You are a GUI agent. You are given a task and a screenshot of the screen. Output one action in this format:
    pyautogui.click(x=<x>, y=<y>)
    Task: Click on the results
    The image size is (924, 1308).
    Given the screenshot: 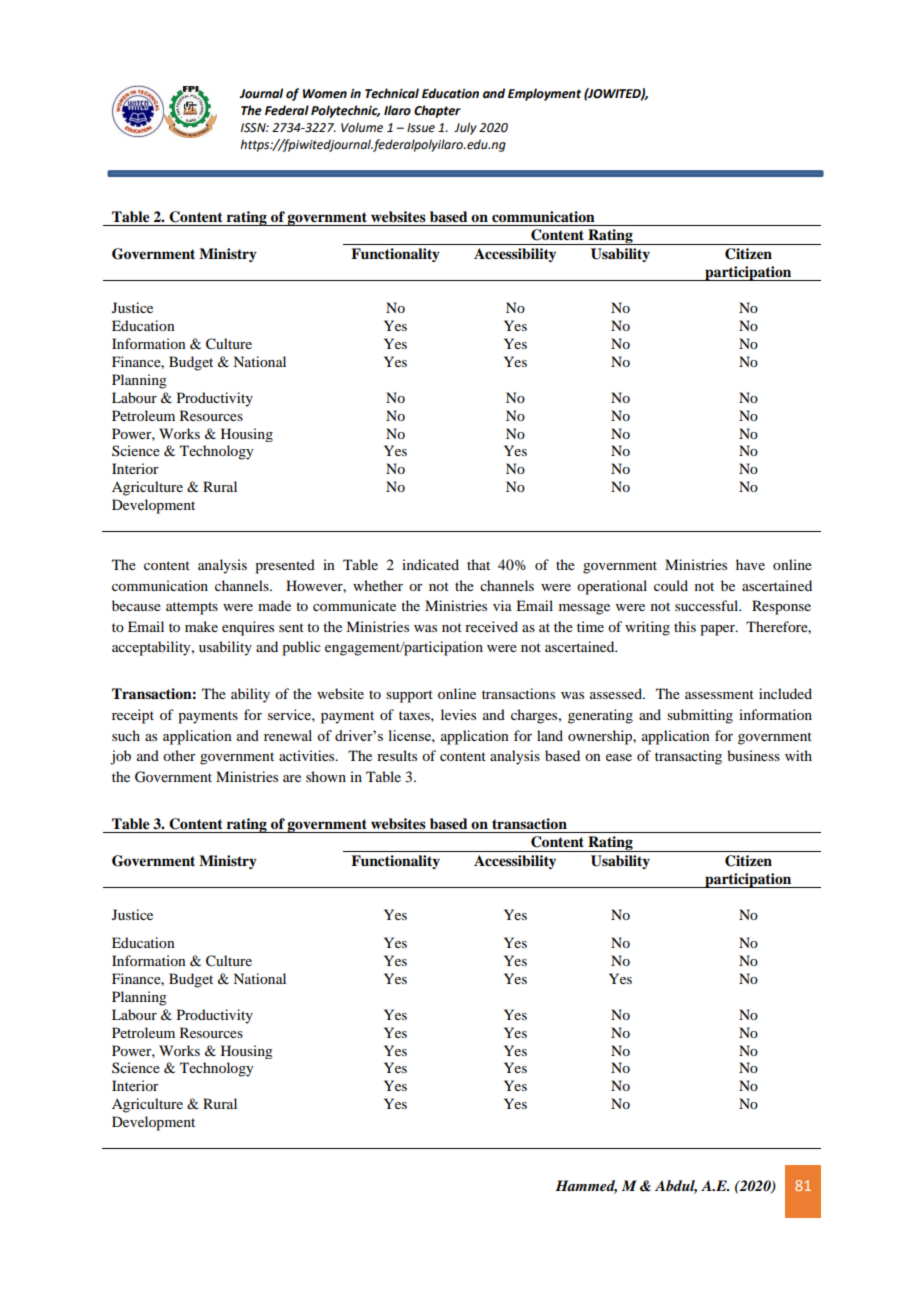 What is the action you would take?
    pyautogui.click(x=397, y=755)
